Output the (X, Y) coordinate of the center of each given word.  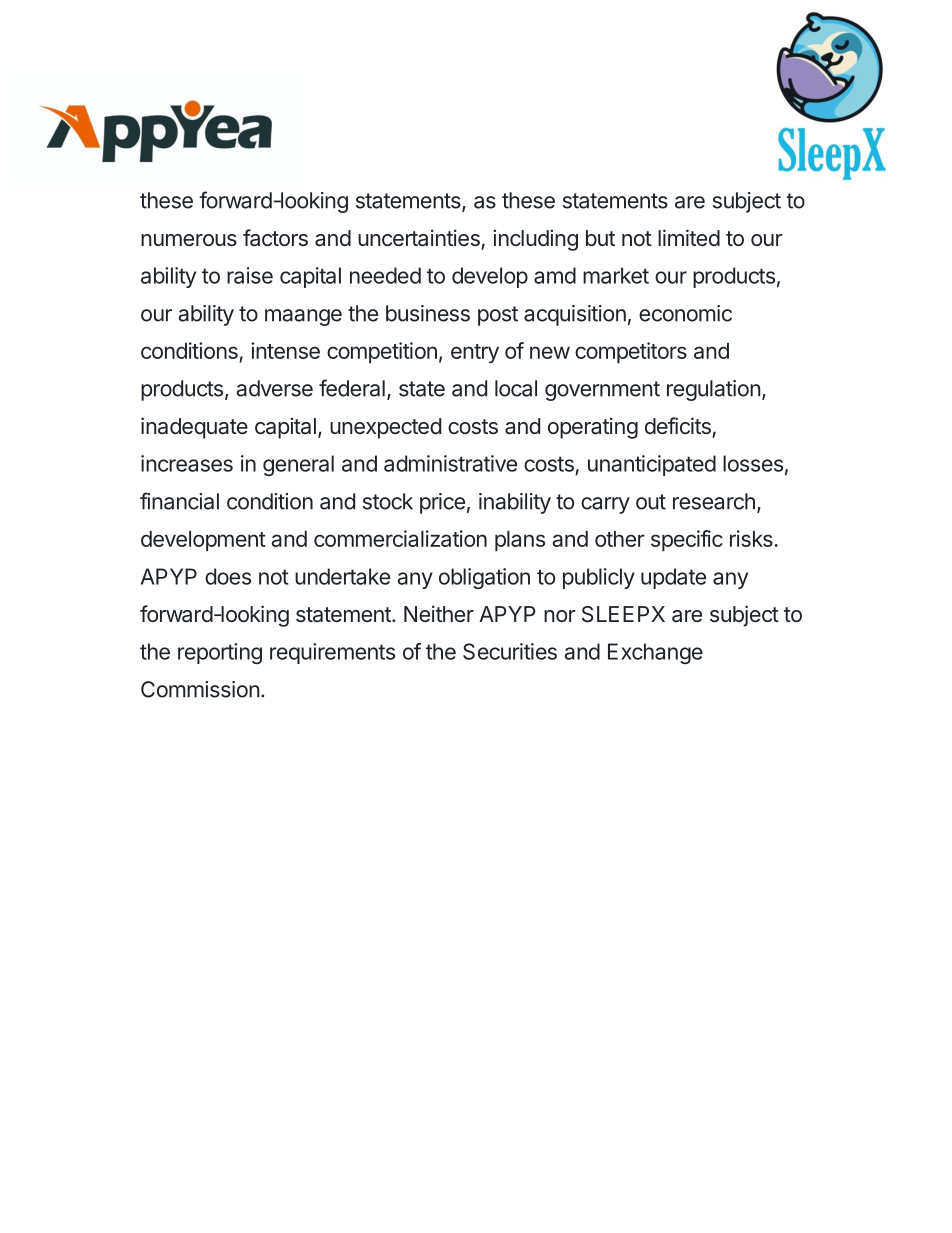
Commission (200, 689)
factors (275, 238)
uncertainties (419, 238)
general (298, 465)
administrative (450, 463)
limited (689, 237)
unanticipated (652, 465)
